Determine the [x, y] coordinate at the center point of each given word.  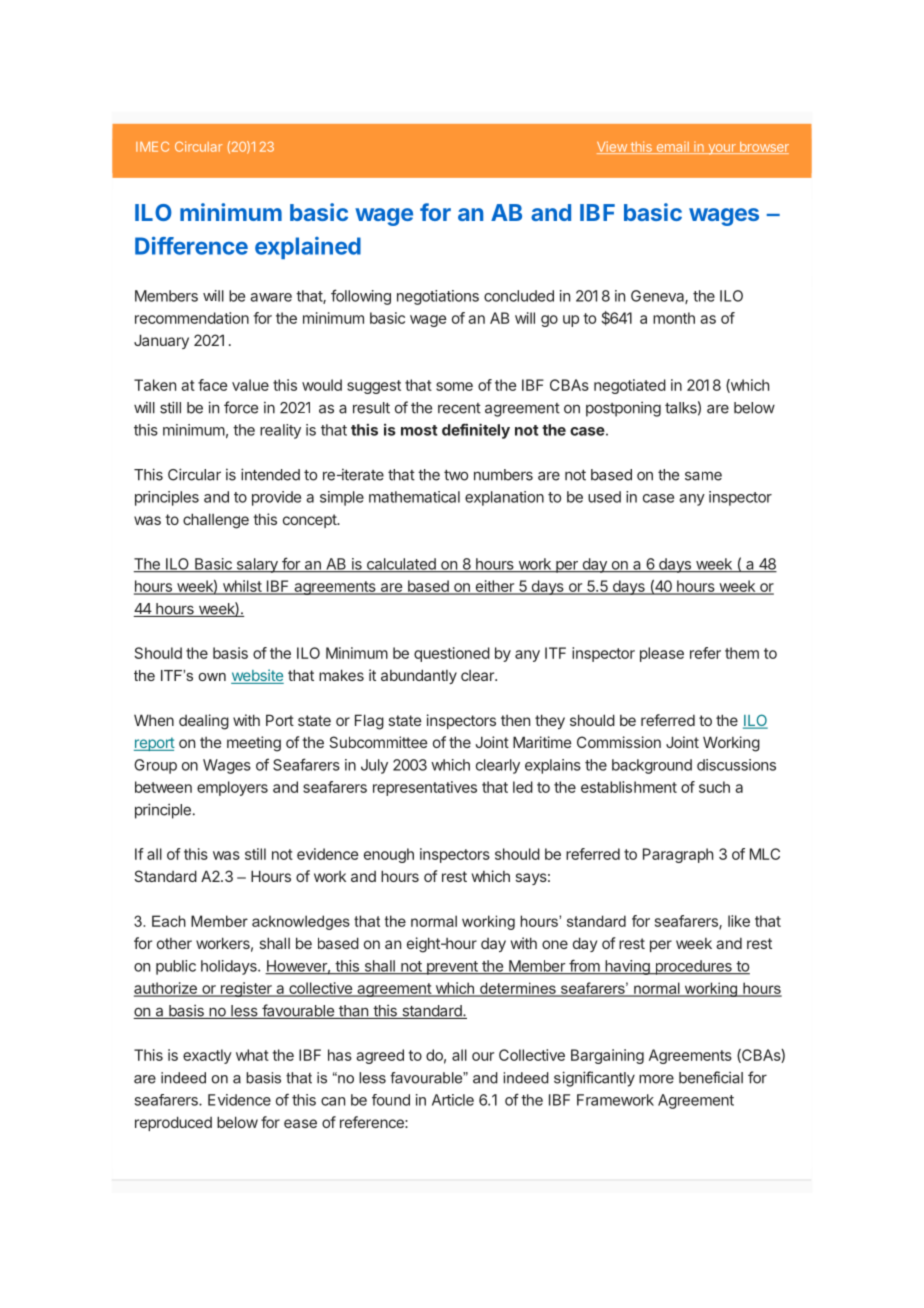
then [515, 720]
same [703, 476]
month [674, 318]
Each [169, 921]
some [454, 386]
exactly [207, 1056]
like [739, 921]
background [652, 766]
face [213, 385]
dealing [204, 722]
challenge [216, 521]
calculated [401, 565]
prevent [452, 968]
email [672, 147]
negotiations [438, 297]
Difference [191, 245]
